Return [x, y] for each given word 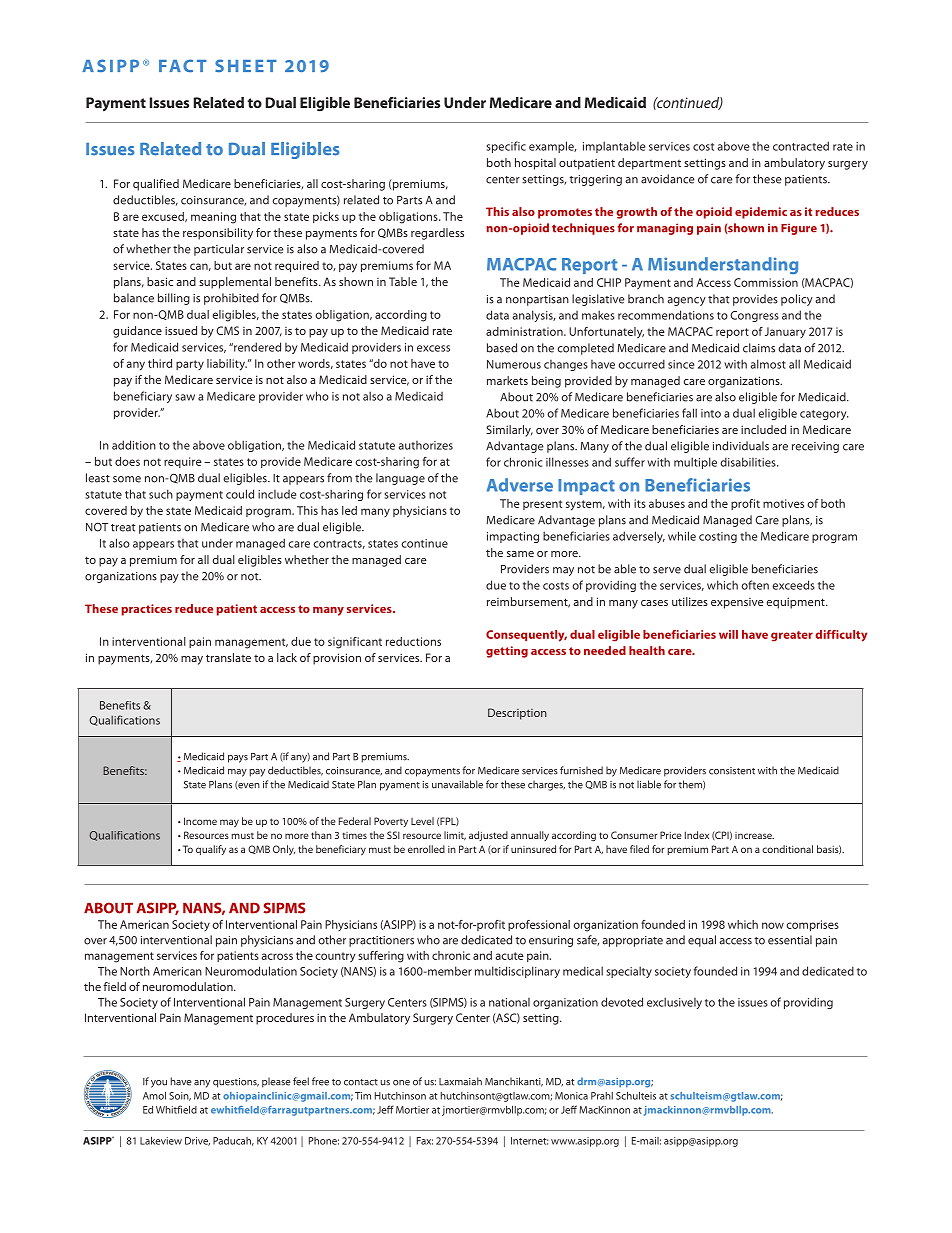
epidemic [761, 213]
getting [507, 652]
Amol [154, 1095]
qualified [156, 185]
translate [228, 657]
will [728, 634]
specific [506, 147]
